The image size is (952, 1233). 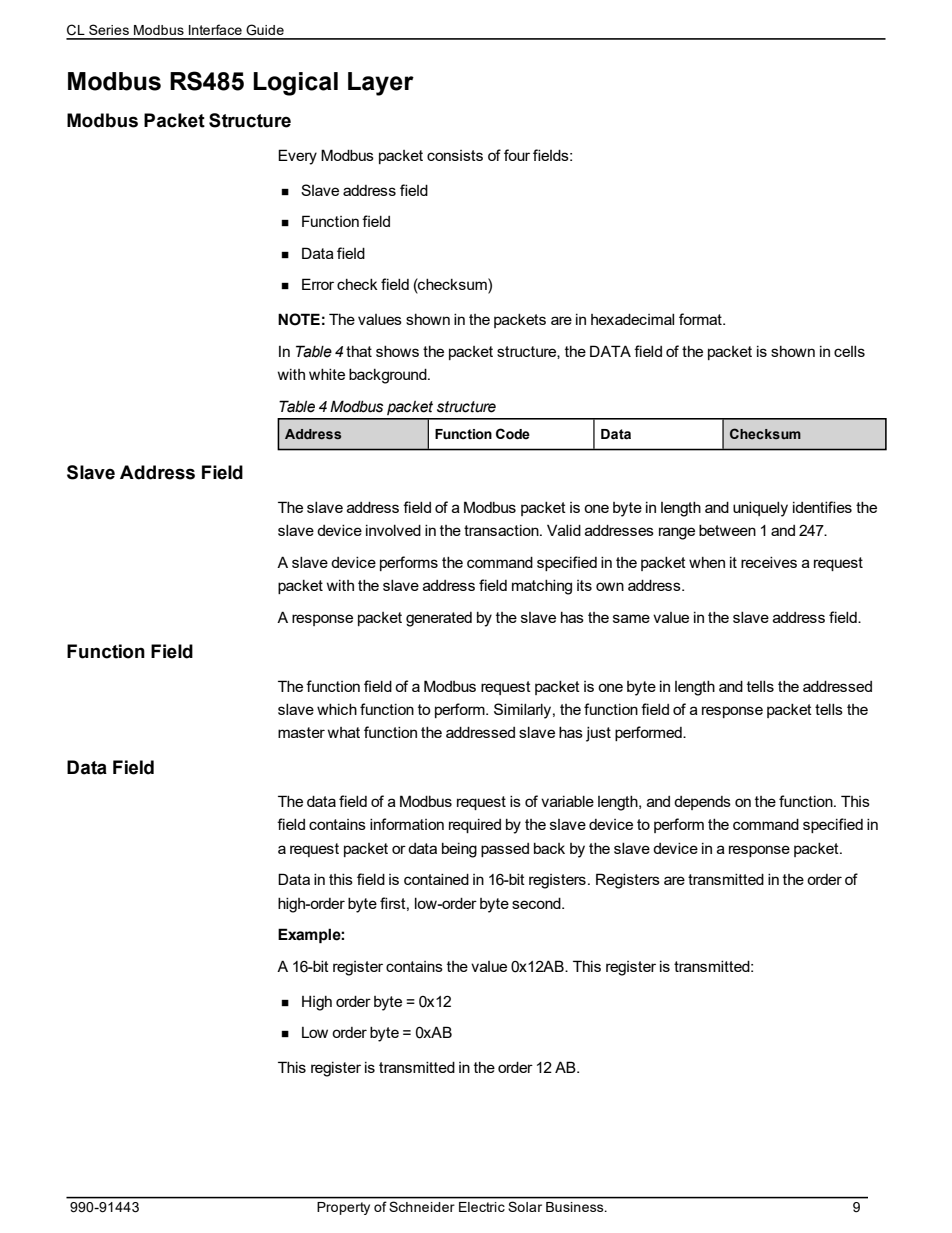 I want to click on uniquely, so click(x=760, y=509).
